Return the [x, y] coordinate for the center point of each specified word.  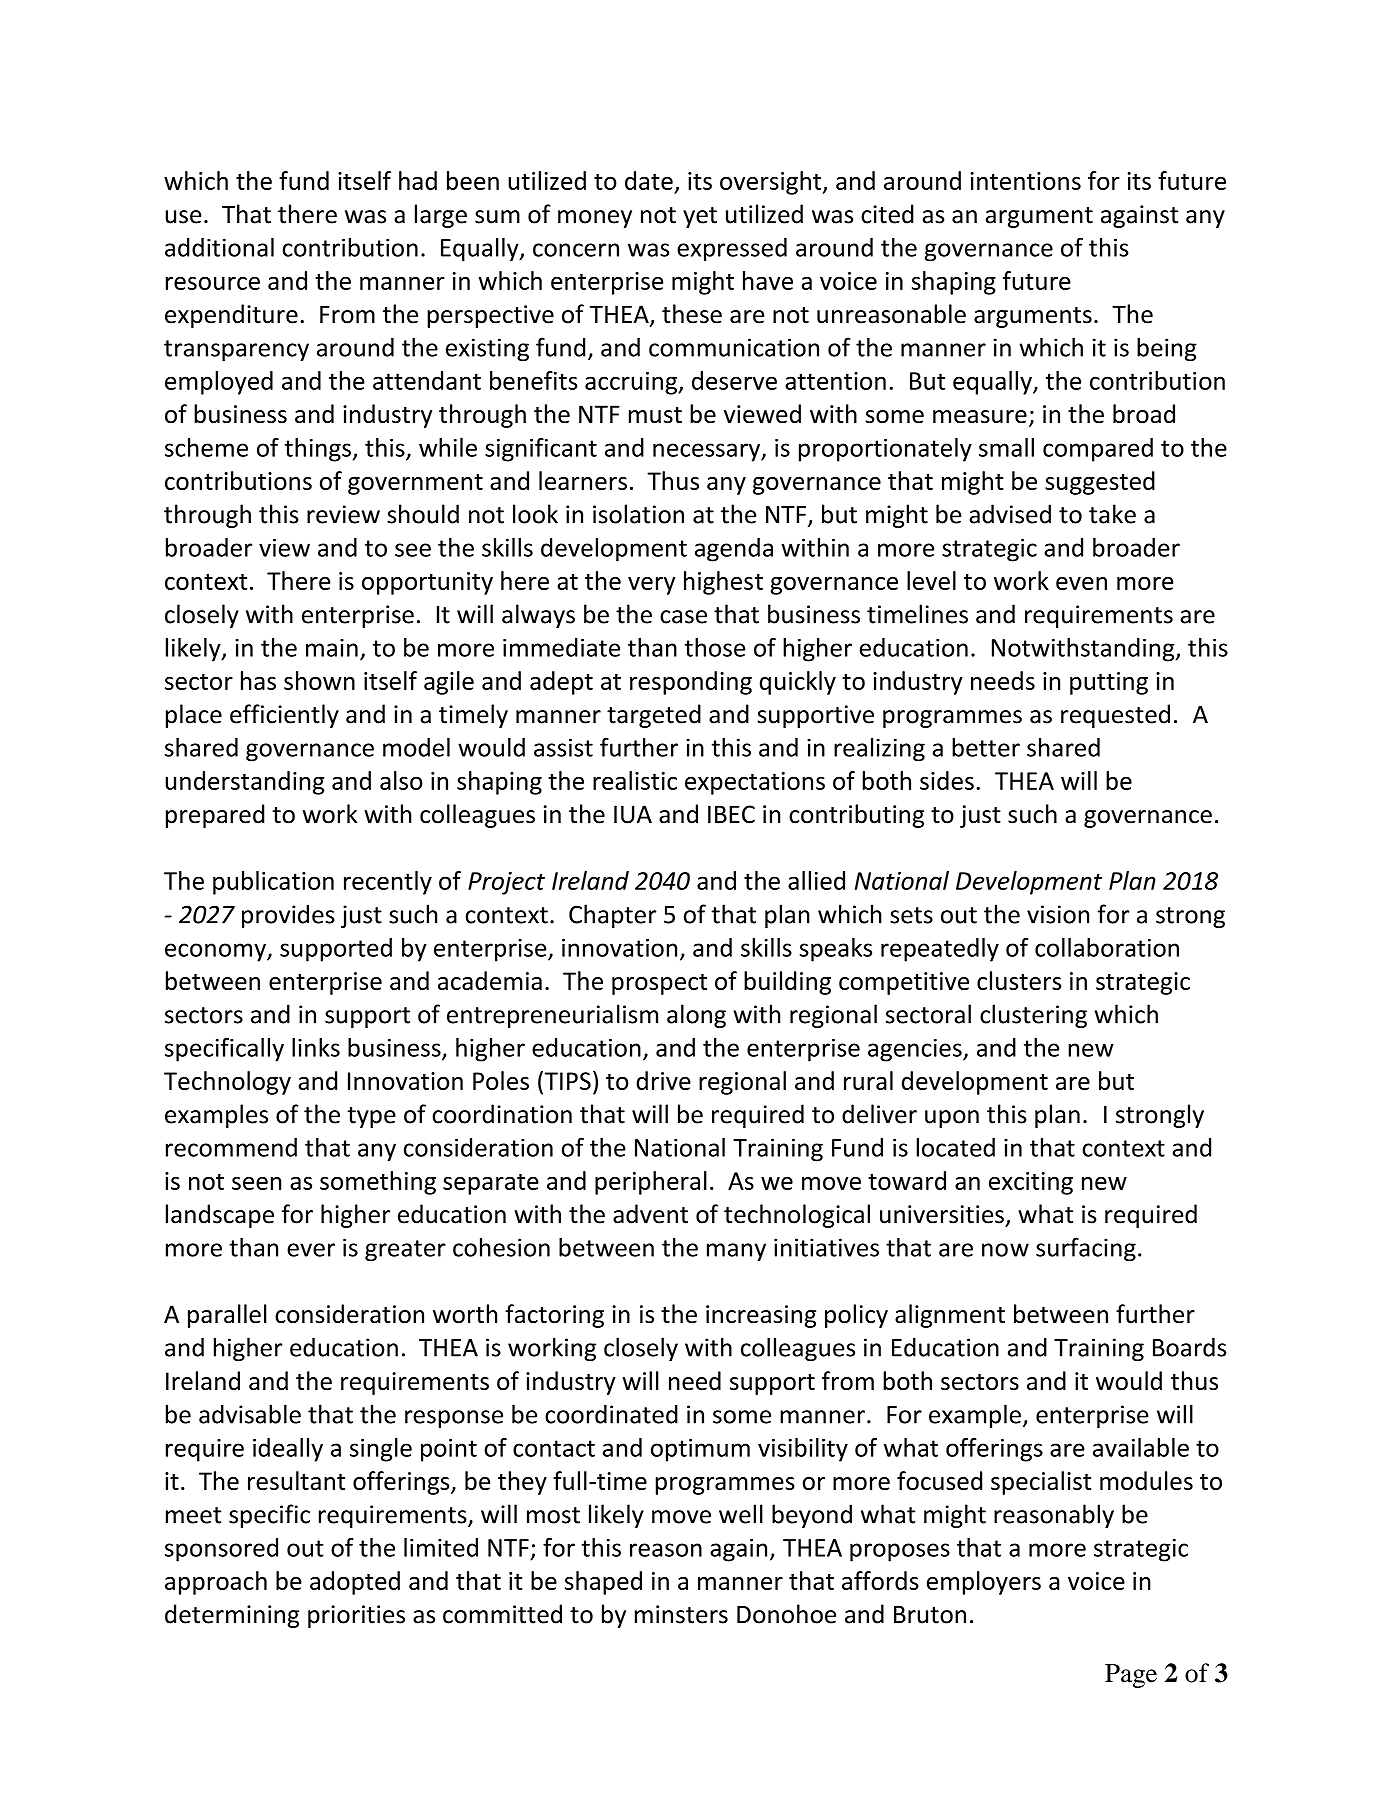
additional [219, 247]
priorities [356, 1616]
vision [1058, 914]
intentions [1025, 181]
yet [700, 217]
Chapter [613, 916]
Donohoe [786, 1614]
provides [288, 916]
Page [1131, 1676]
